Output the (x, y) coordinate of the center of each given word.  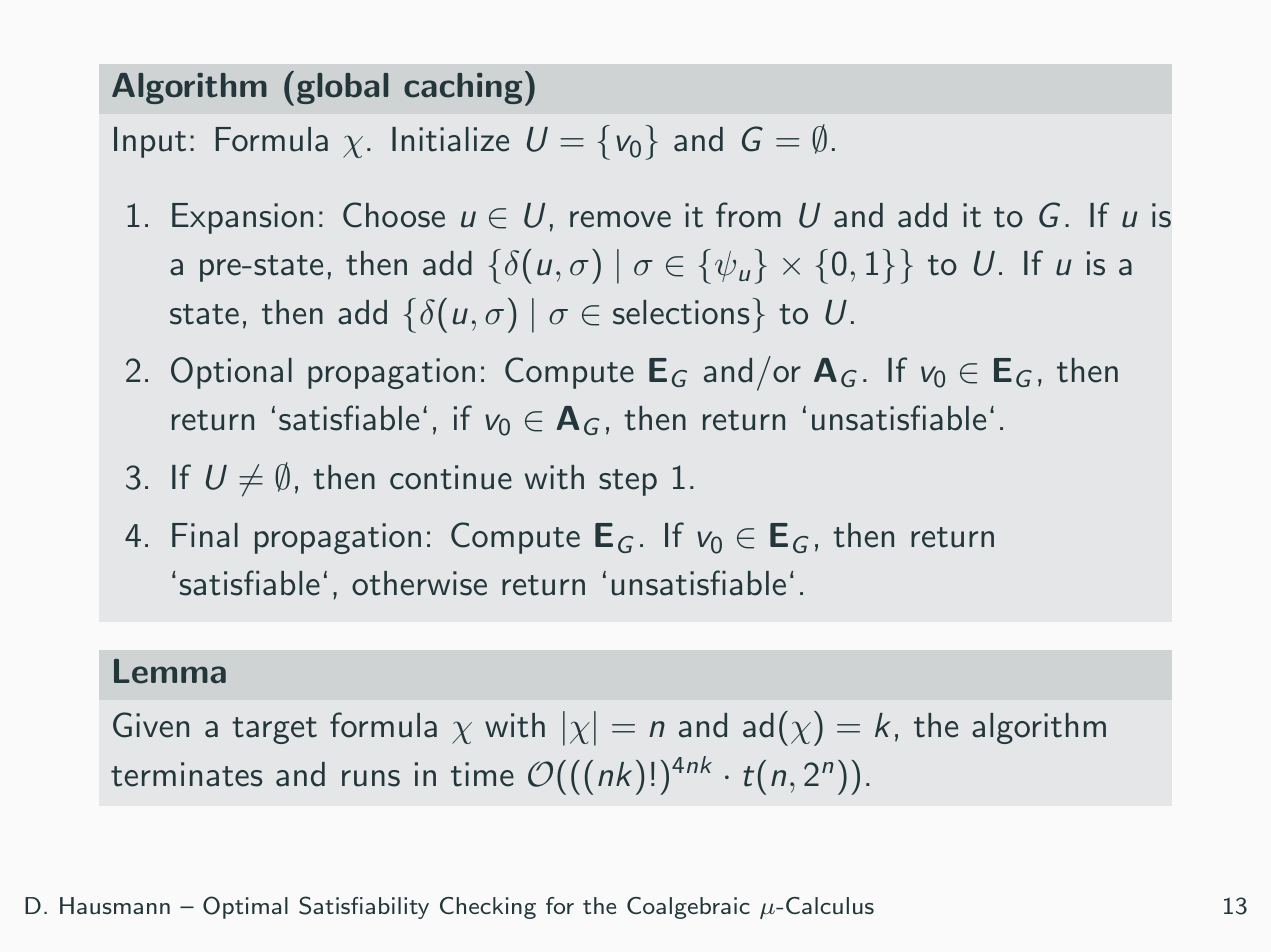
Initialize (450, 139)
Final (205, 535)
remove (620, 219)
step (628, 482)
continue (451, 477)
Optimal (245, 907)
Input (150, 142)
